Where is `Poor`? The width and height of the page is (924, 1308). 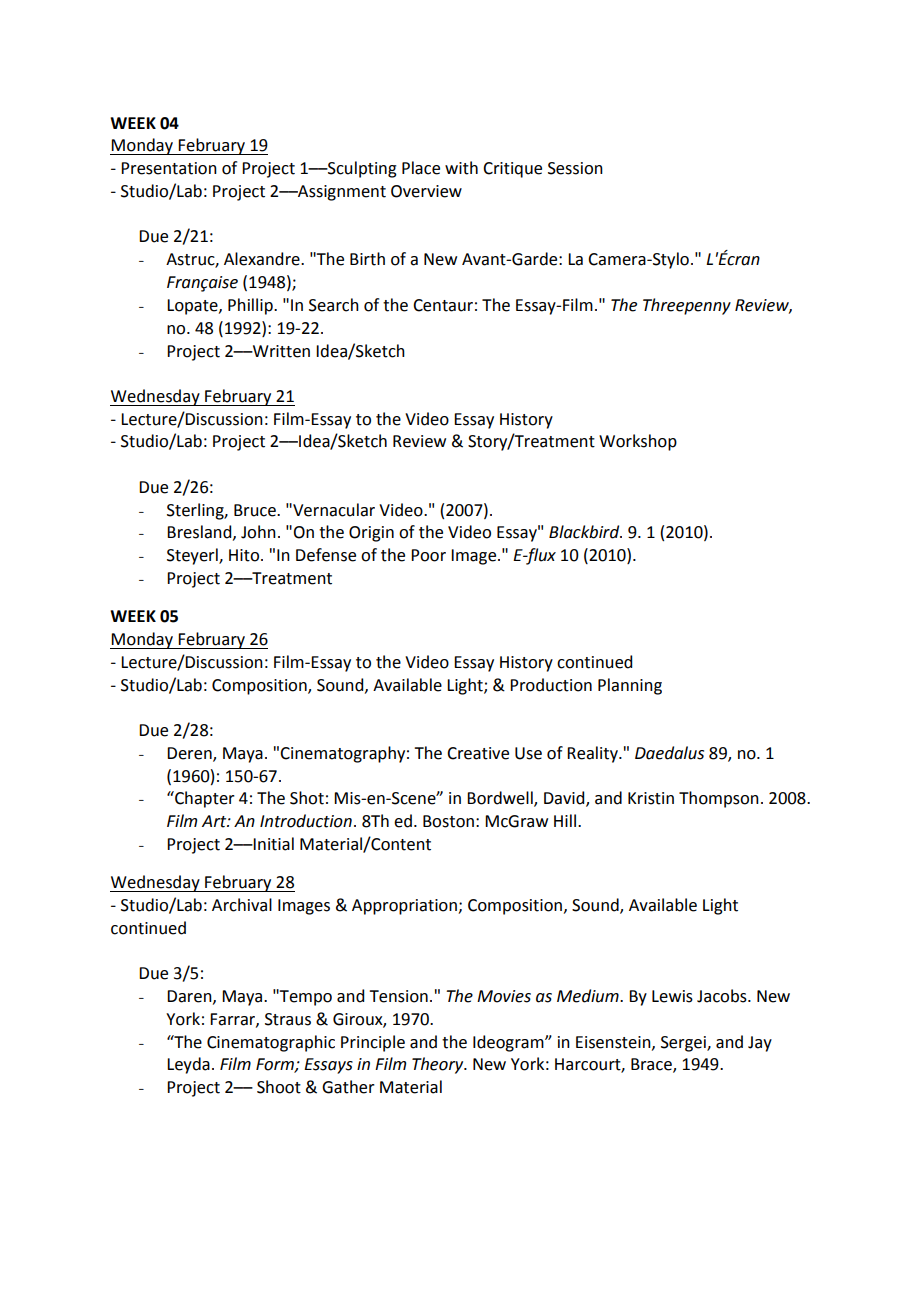 Poor is located at coordinates (428, 555).
